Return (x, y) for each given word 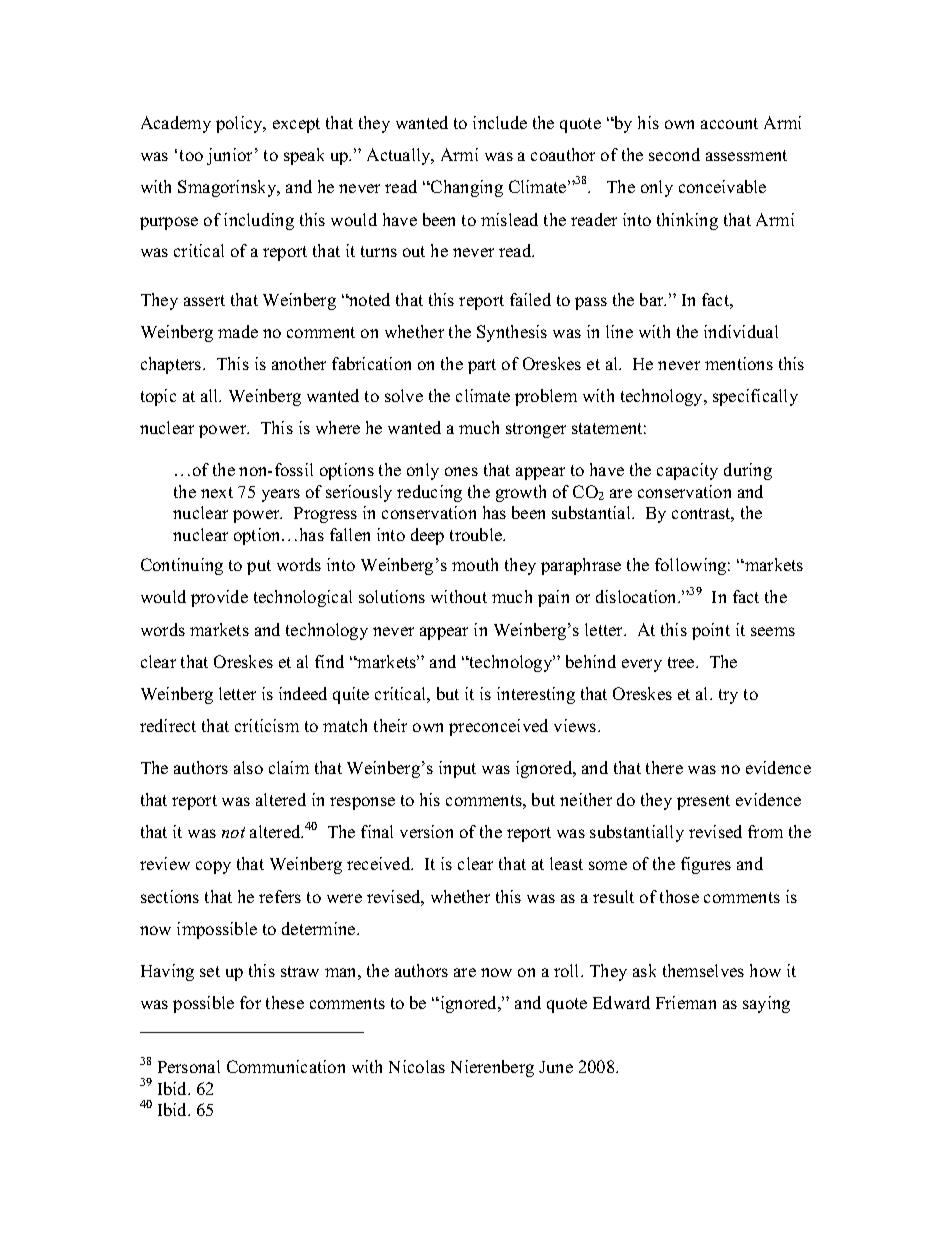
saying (766, 1004)
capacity (687, 471)
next (217, 492)
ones (461, 471)
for (250, 1002)
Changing (466, 188)
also (248, 767)
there (664, 767)
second (674, 154)
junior (231, 156)
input (457, 769)
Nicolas (417, 1066)
